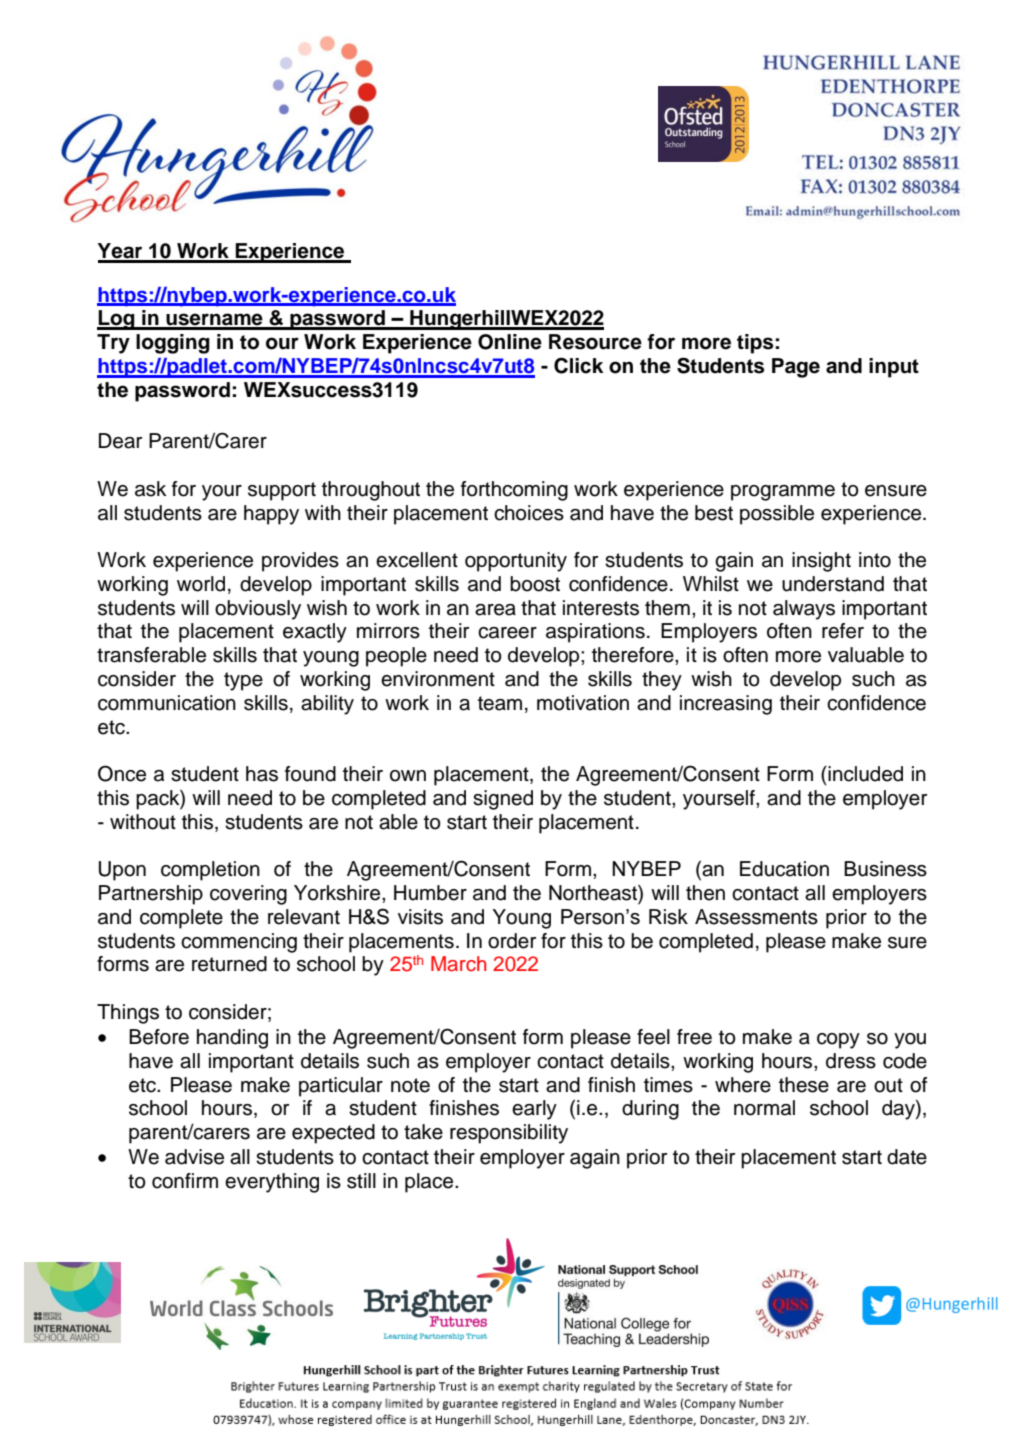 The image size is (1025, 1451). What do you see at coordinates (864, 774) in the image?
I see `included` at bounding box center [864, 774].
